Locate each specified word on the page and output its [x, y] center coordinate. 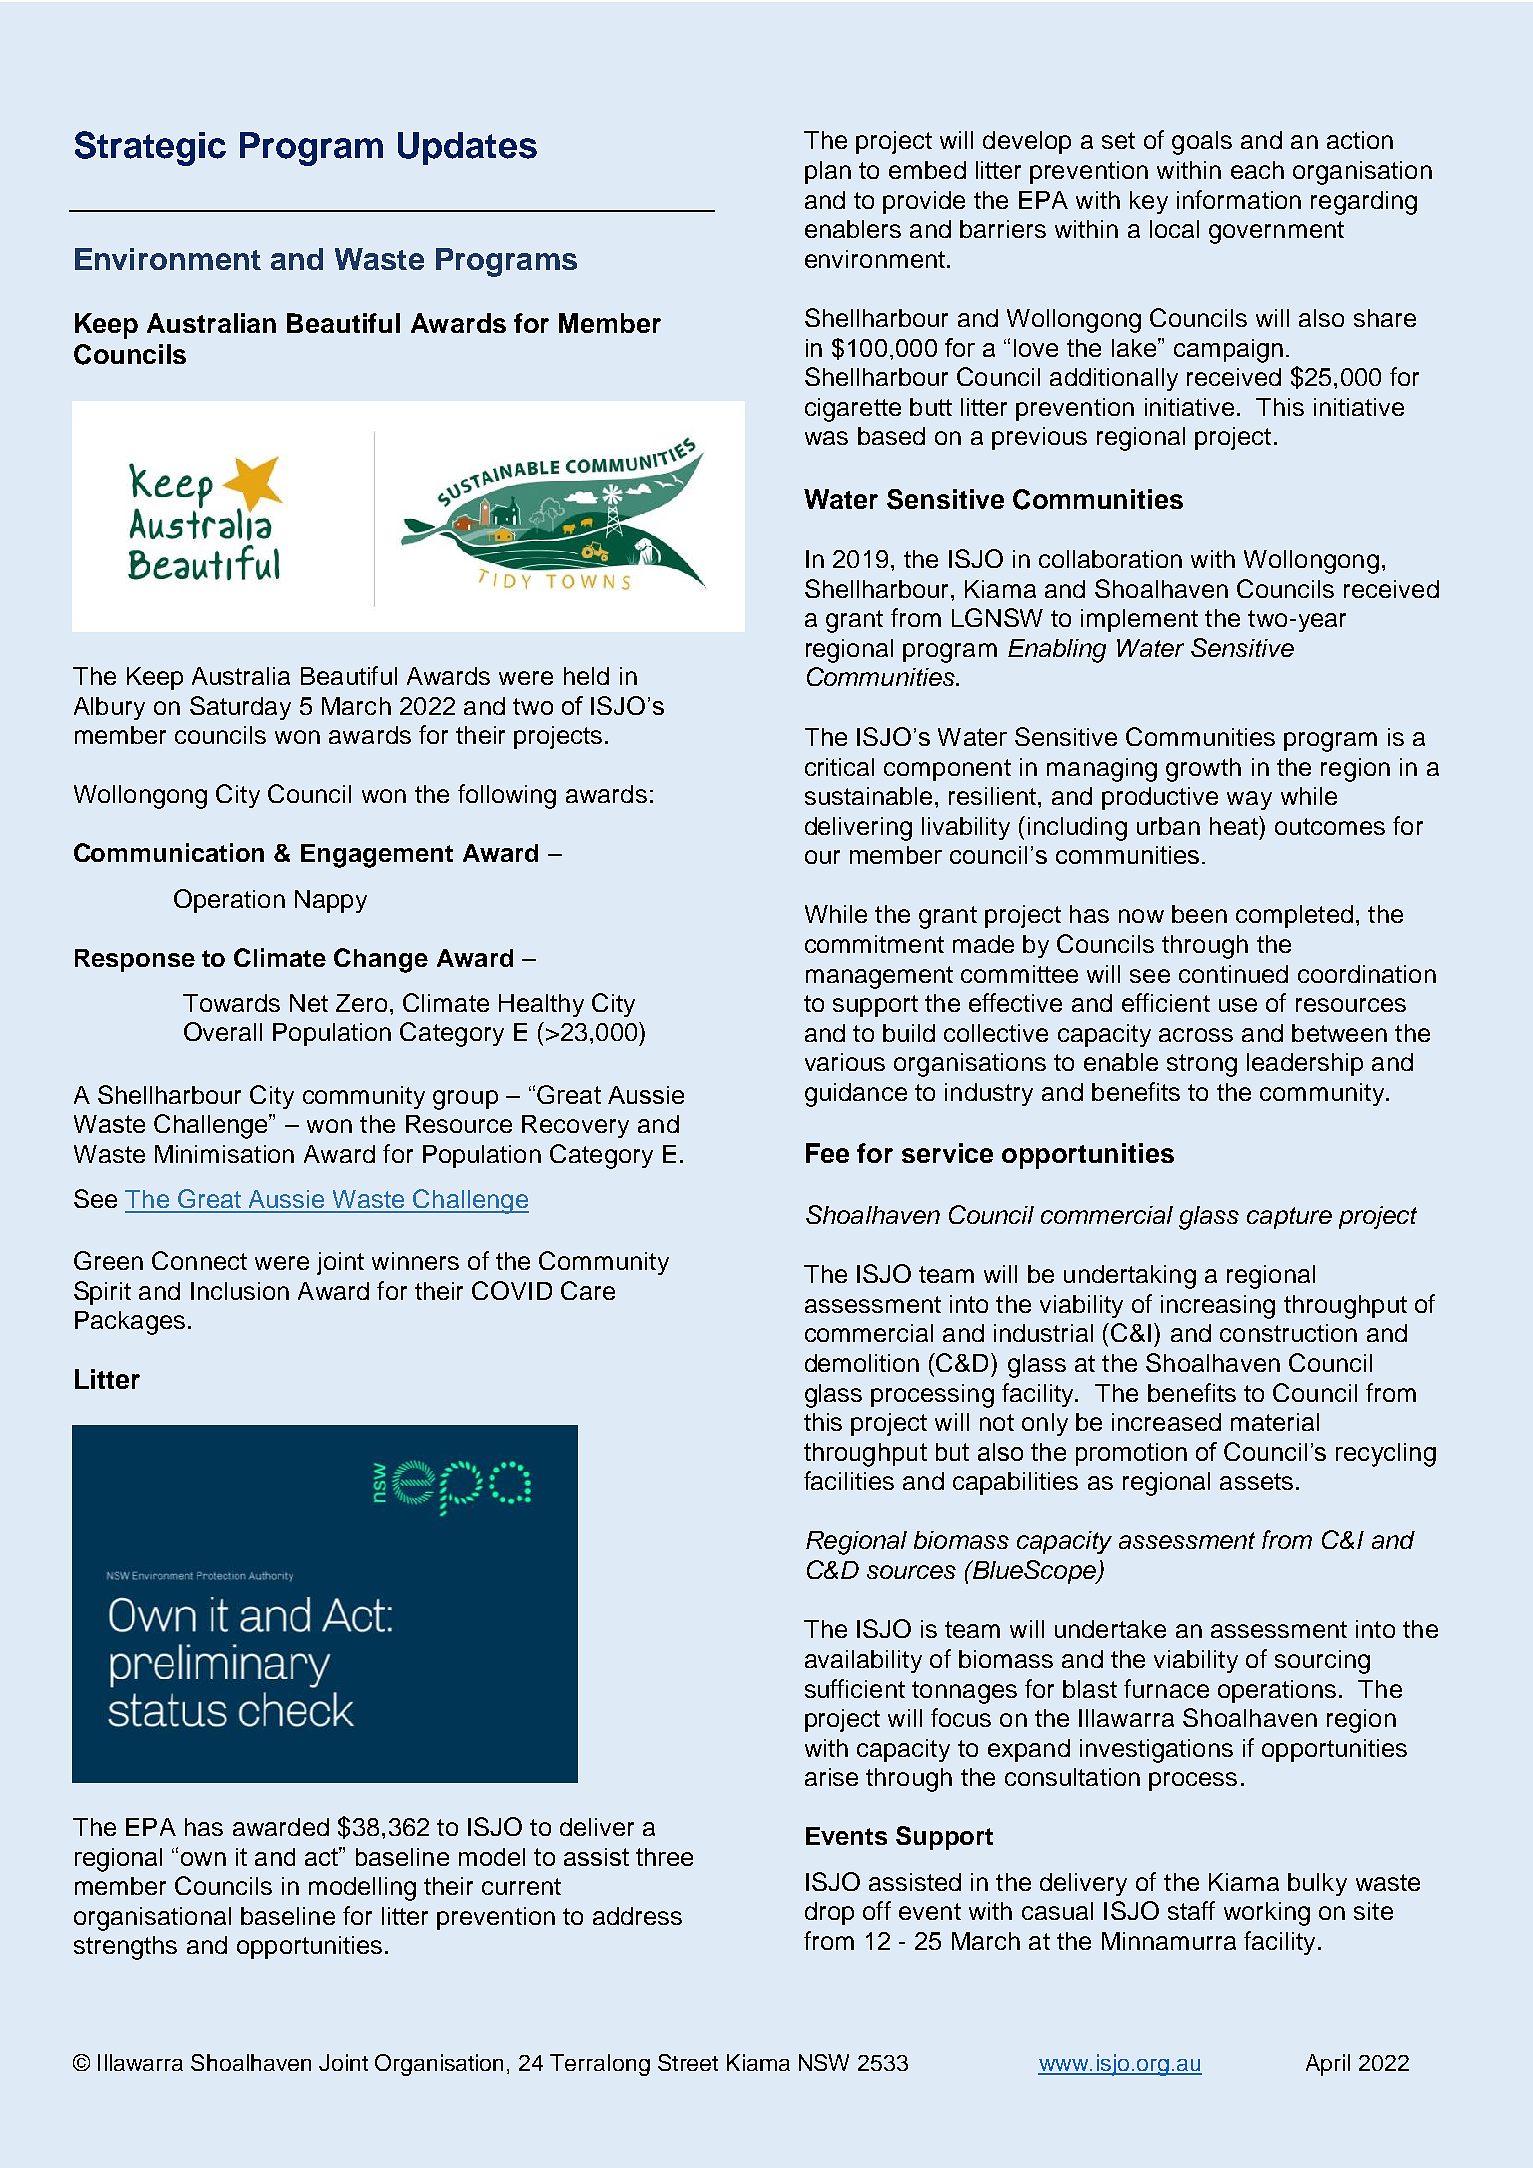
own [203, 1859]
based [891, 436]
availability [863, 1661]
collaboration [1110, 559]
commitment [874, 944]
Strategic [150, 148]
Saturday [240, 708]
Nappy [331, 901]
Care [588, 1290]
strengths [125, 1948]
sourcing [1322, 1662]
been [1199, 914]
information [1239, 199]
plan [828, 172]
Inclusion [240, 1291]
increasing [1218, 1307]
